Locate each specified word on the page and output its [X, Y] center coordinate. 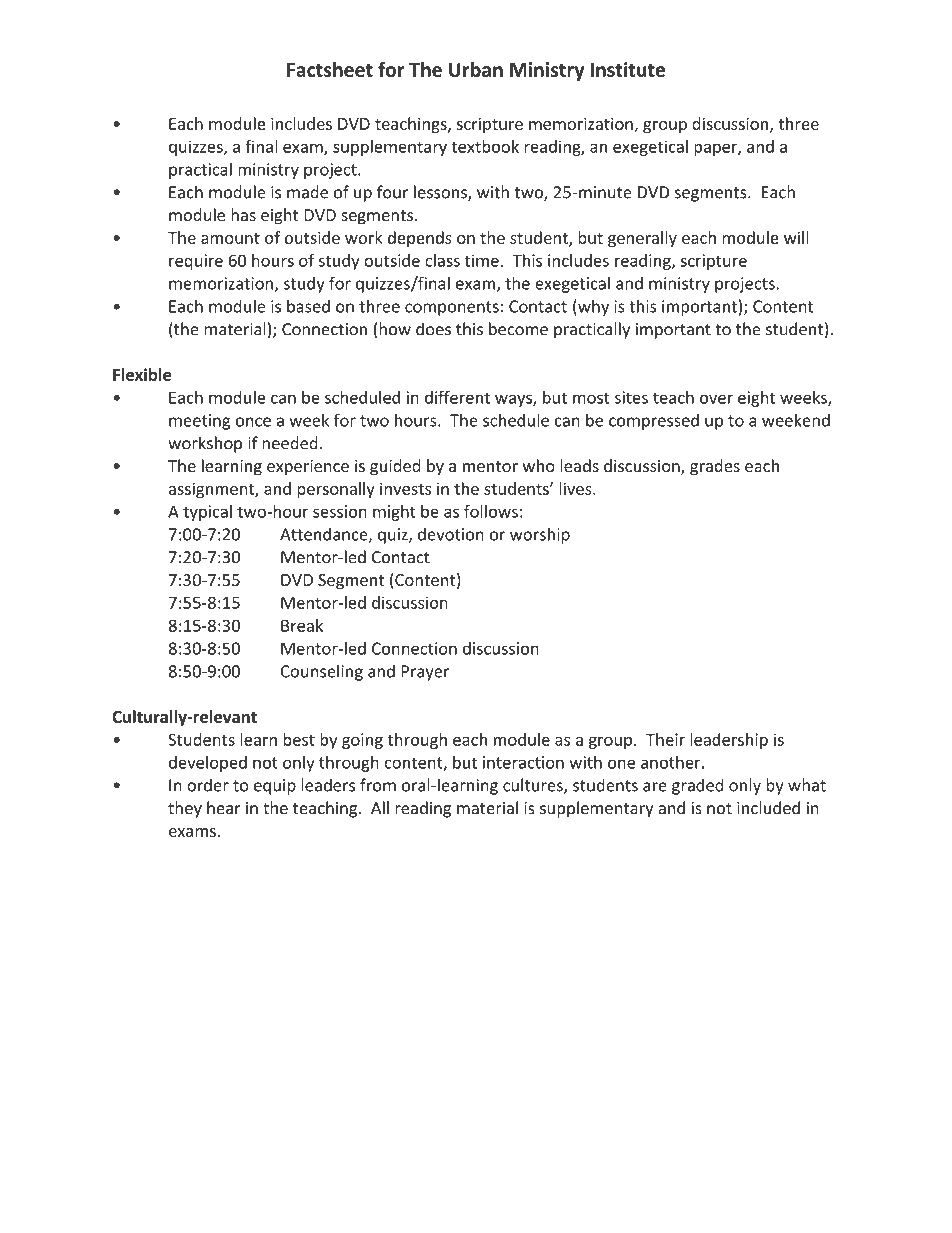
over [716, 399]
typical [207, 513]
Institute [627, 69]
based [308, 306]
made [307, 192]
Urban [476, 69]
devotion [451, 534]
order [208, 785]
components [452, 308]
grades [715, 467]
